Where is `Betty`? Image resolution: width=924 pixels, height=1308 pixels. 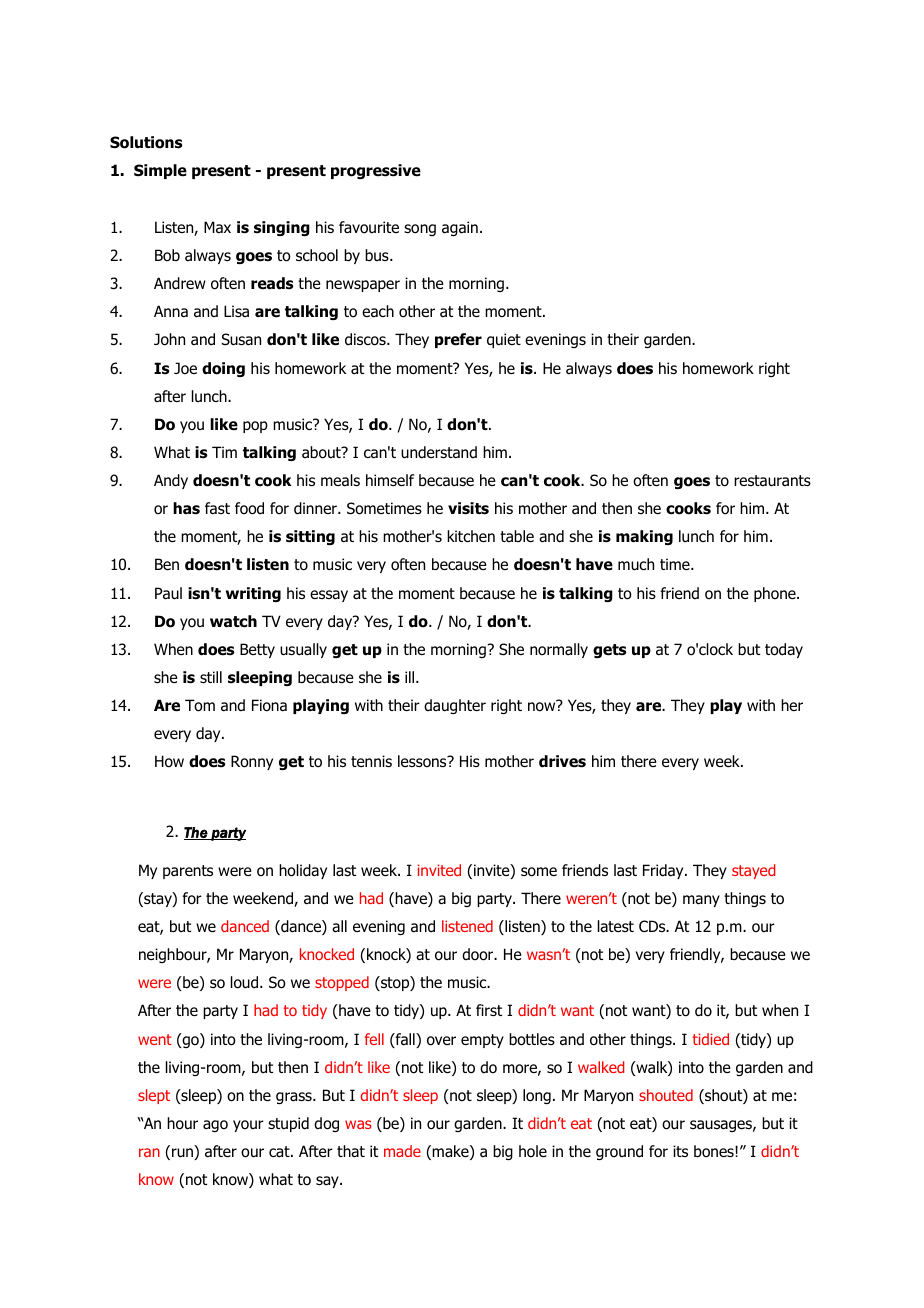 Betty is located at coordinates (257, 650).
